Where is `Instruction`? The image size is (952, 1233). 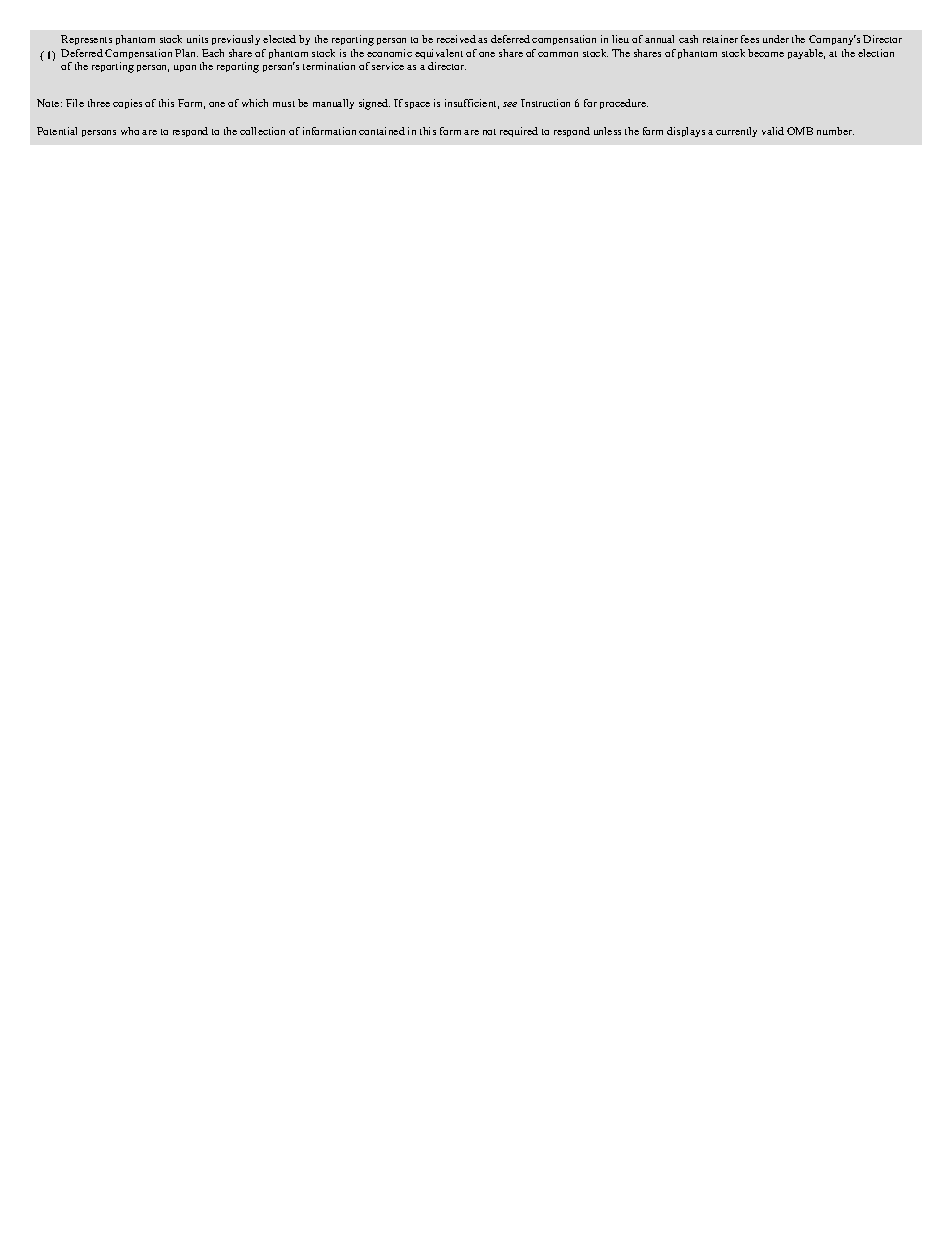 Instruction is located at coordinates (545, 103).
